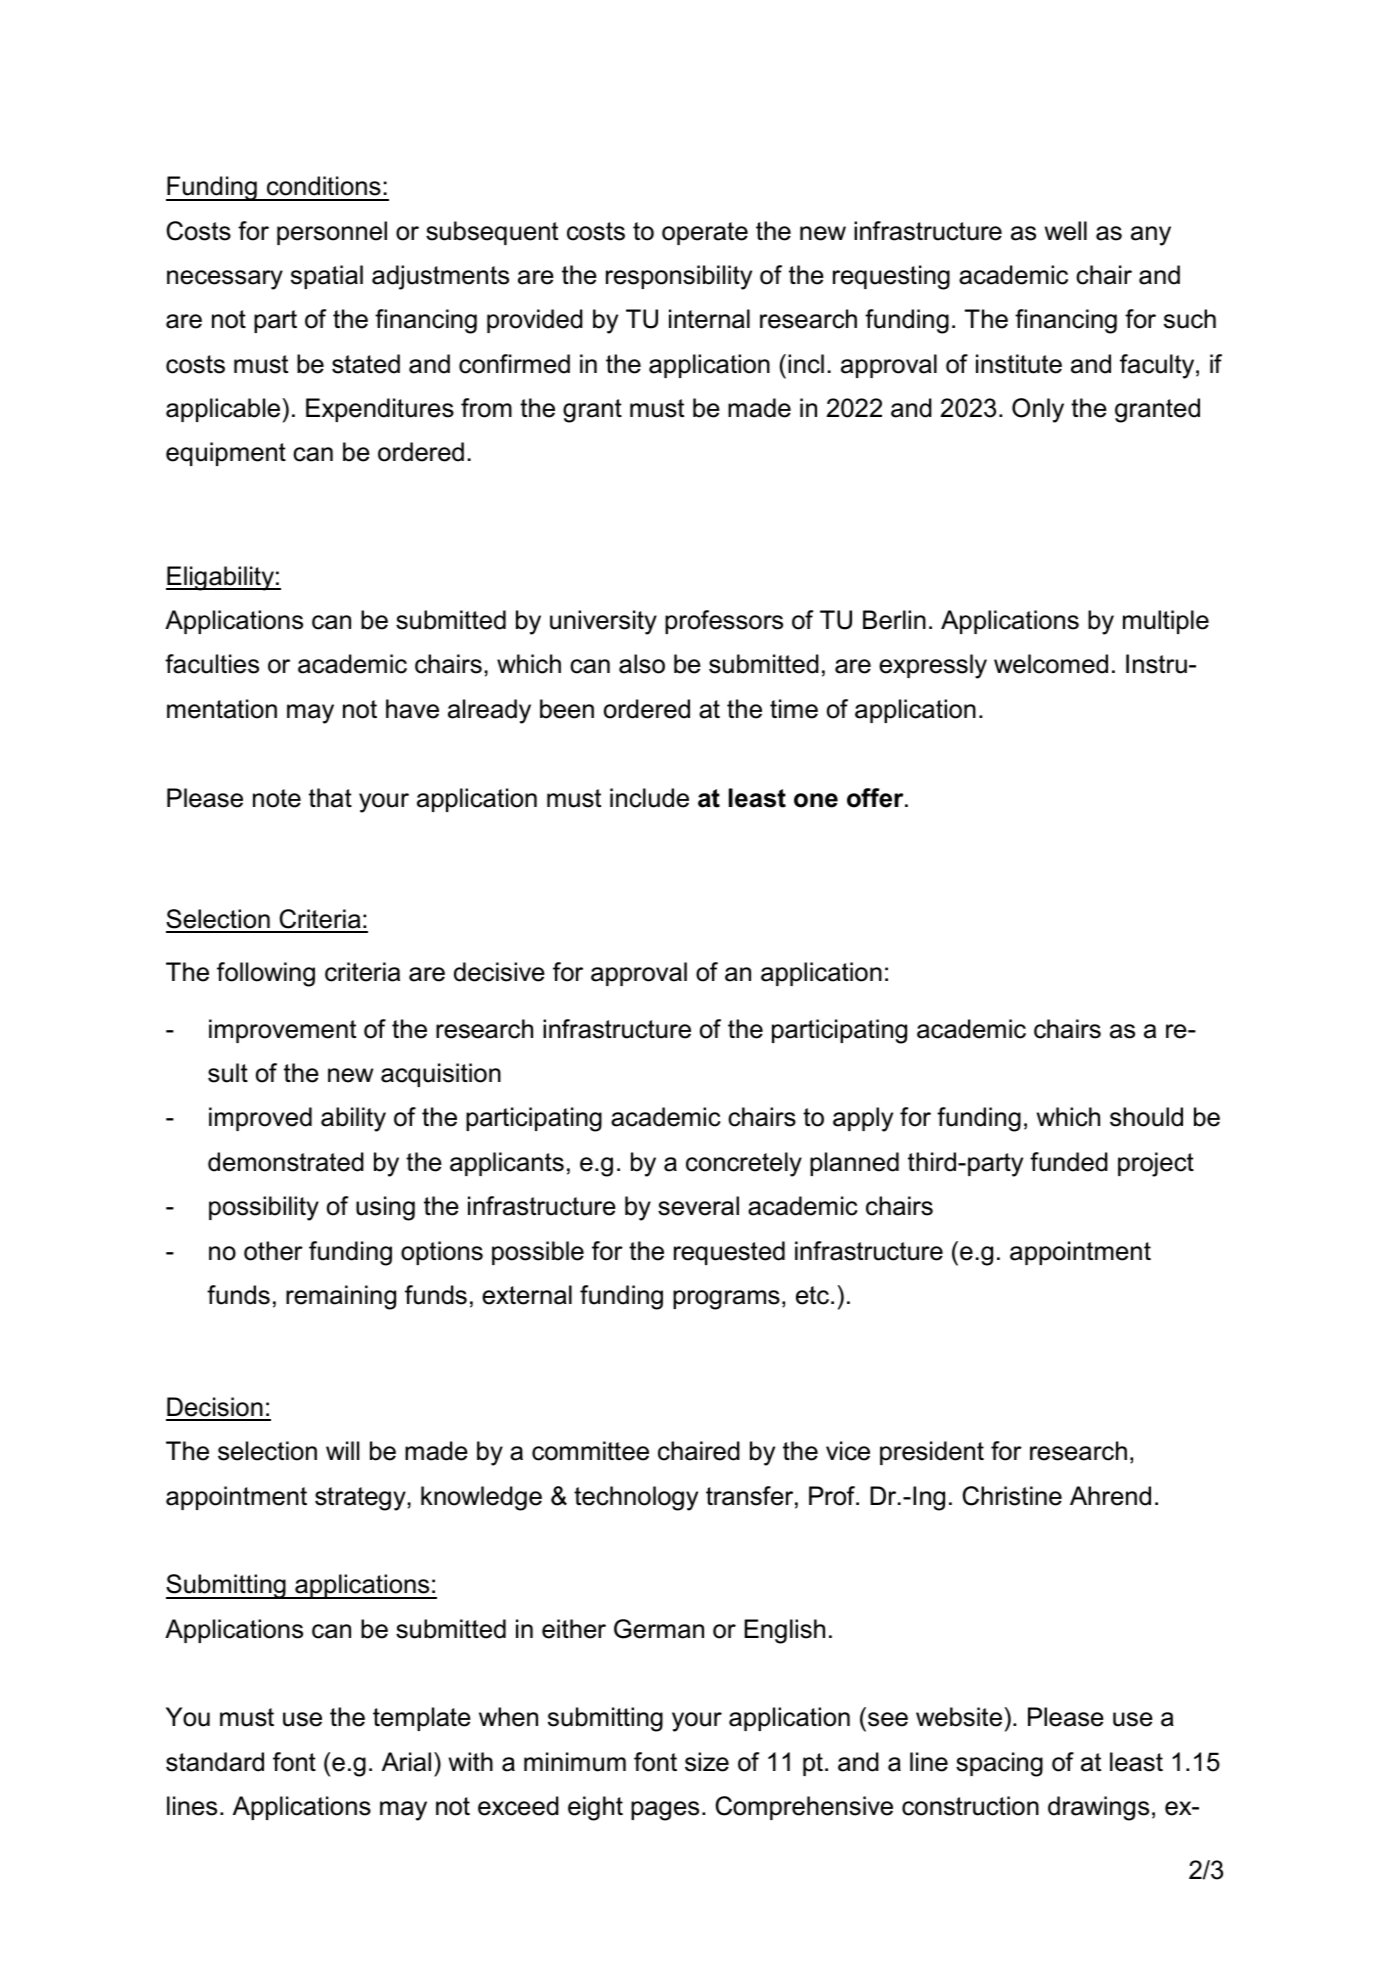  I want to click on spatial, so click(327, 277).
